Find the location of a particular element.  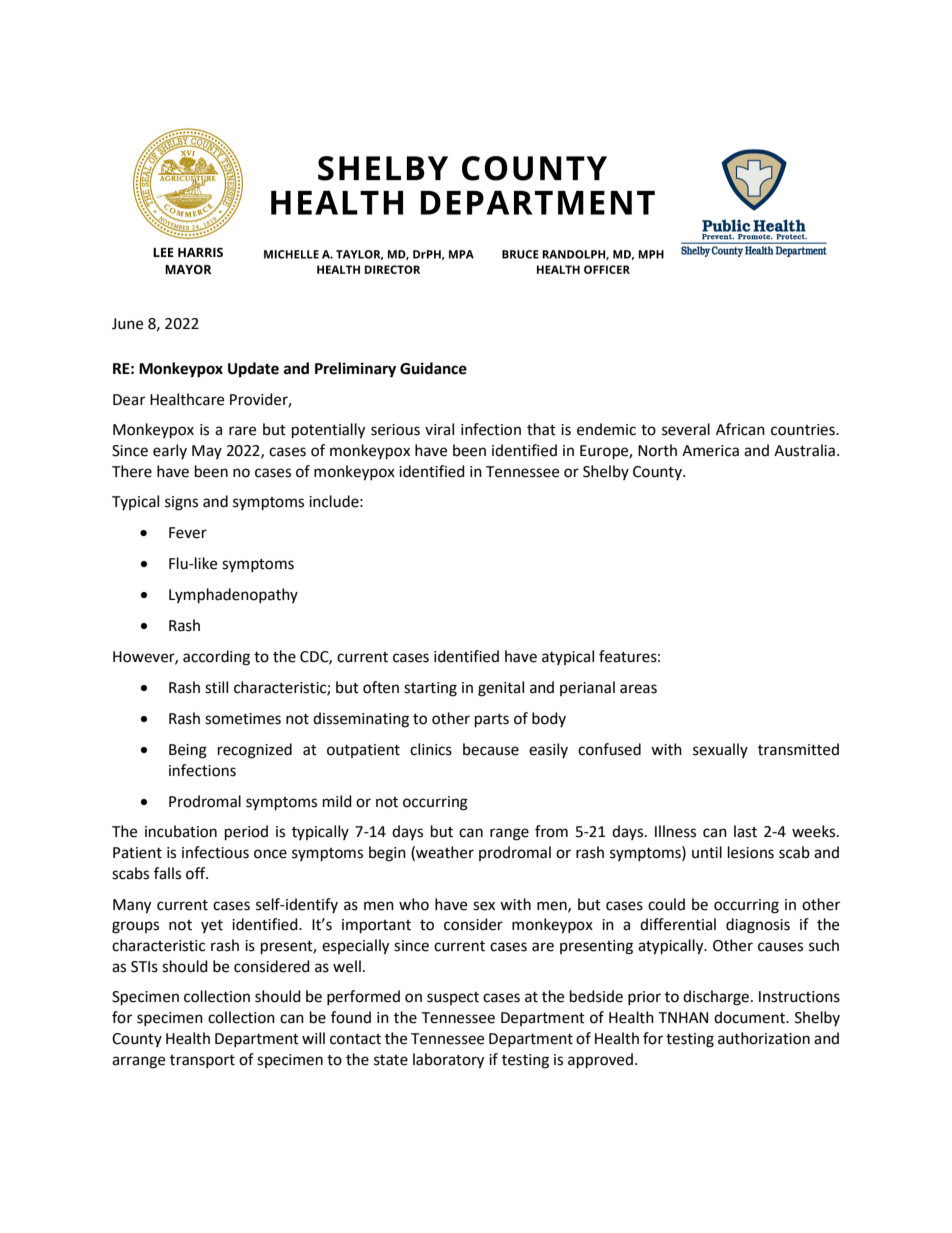

from is located at coordinates (551, 831).
